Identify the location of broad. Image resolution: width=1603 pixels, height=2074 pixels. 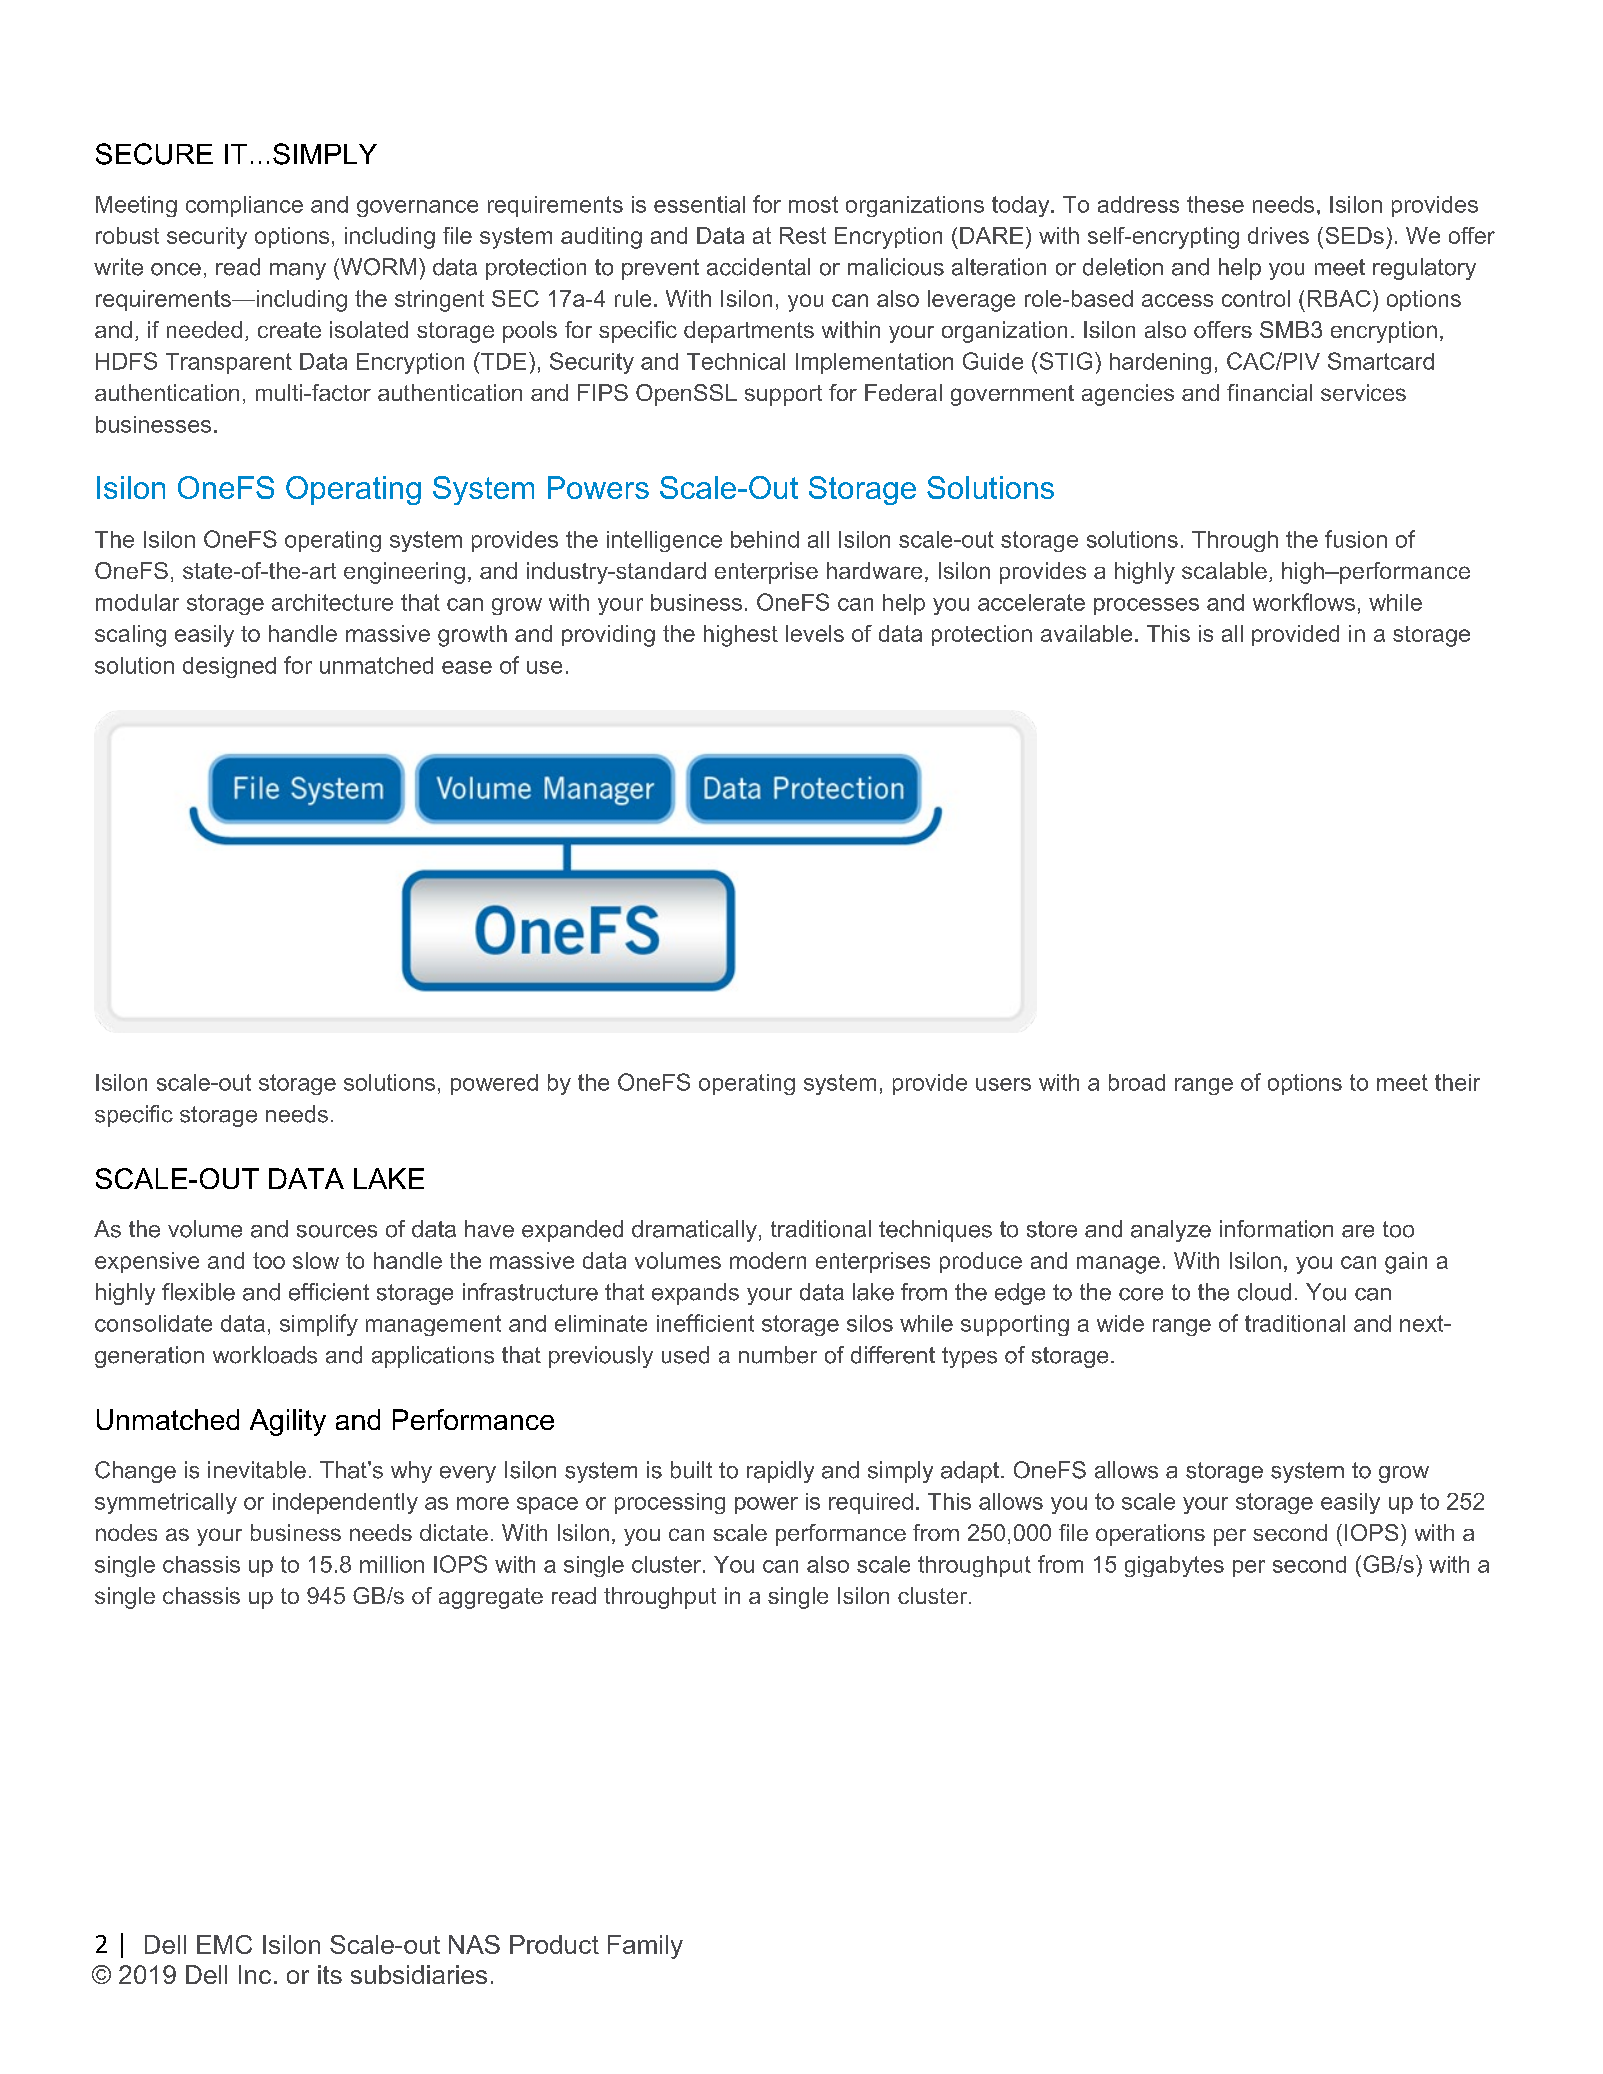
(1137, 1082).
